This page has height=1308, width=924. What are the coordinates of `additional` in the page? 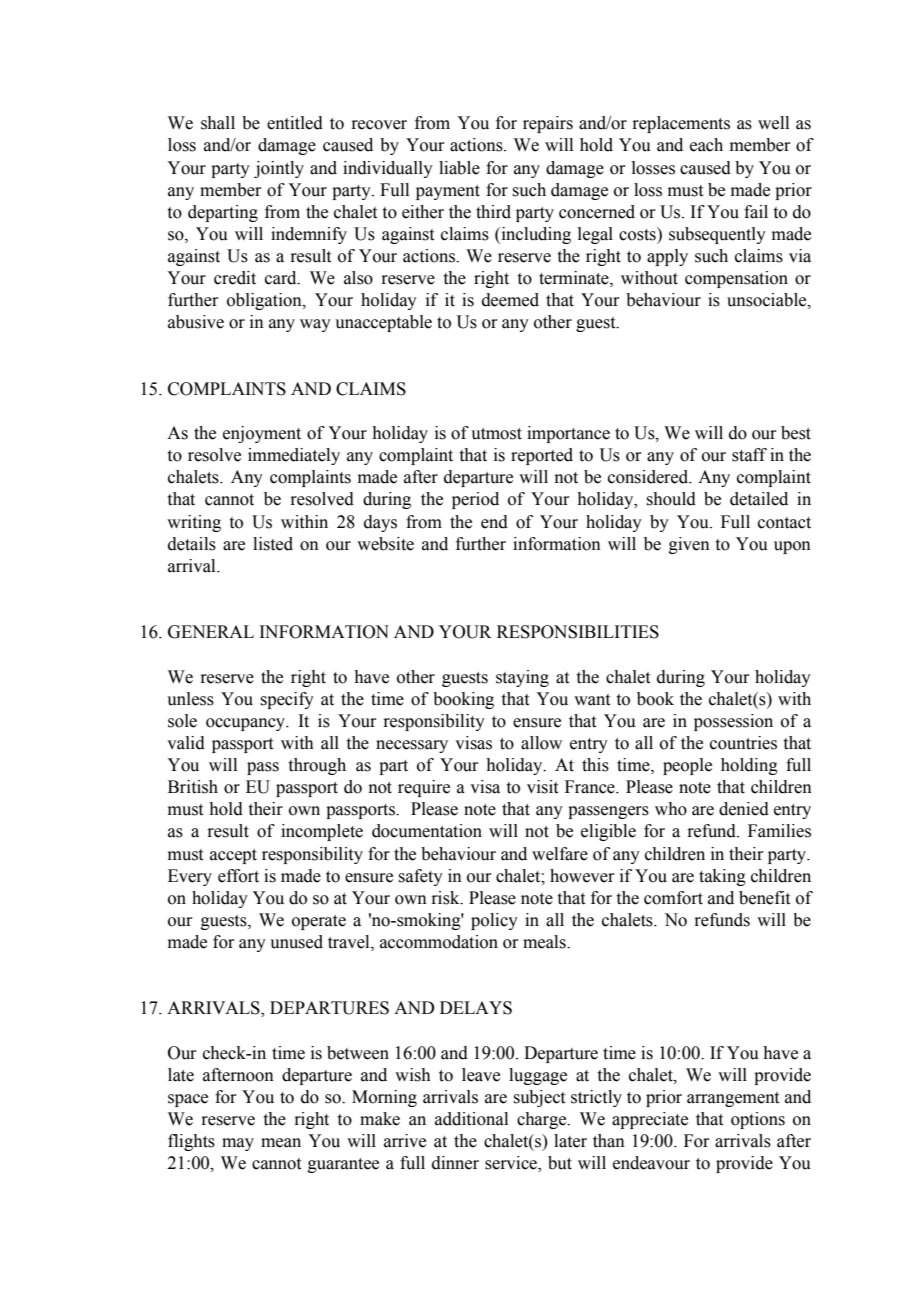 It's located at (471, 1119).
